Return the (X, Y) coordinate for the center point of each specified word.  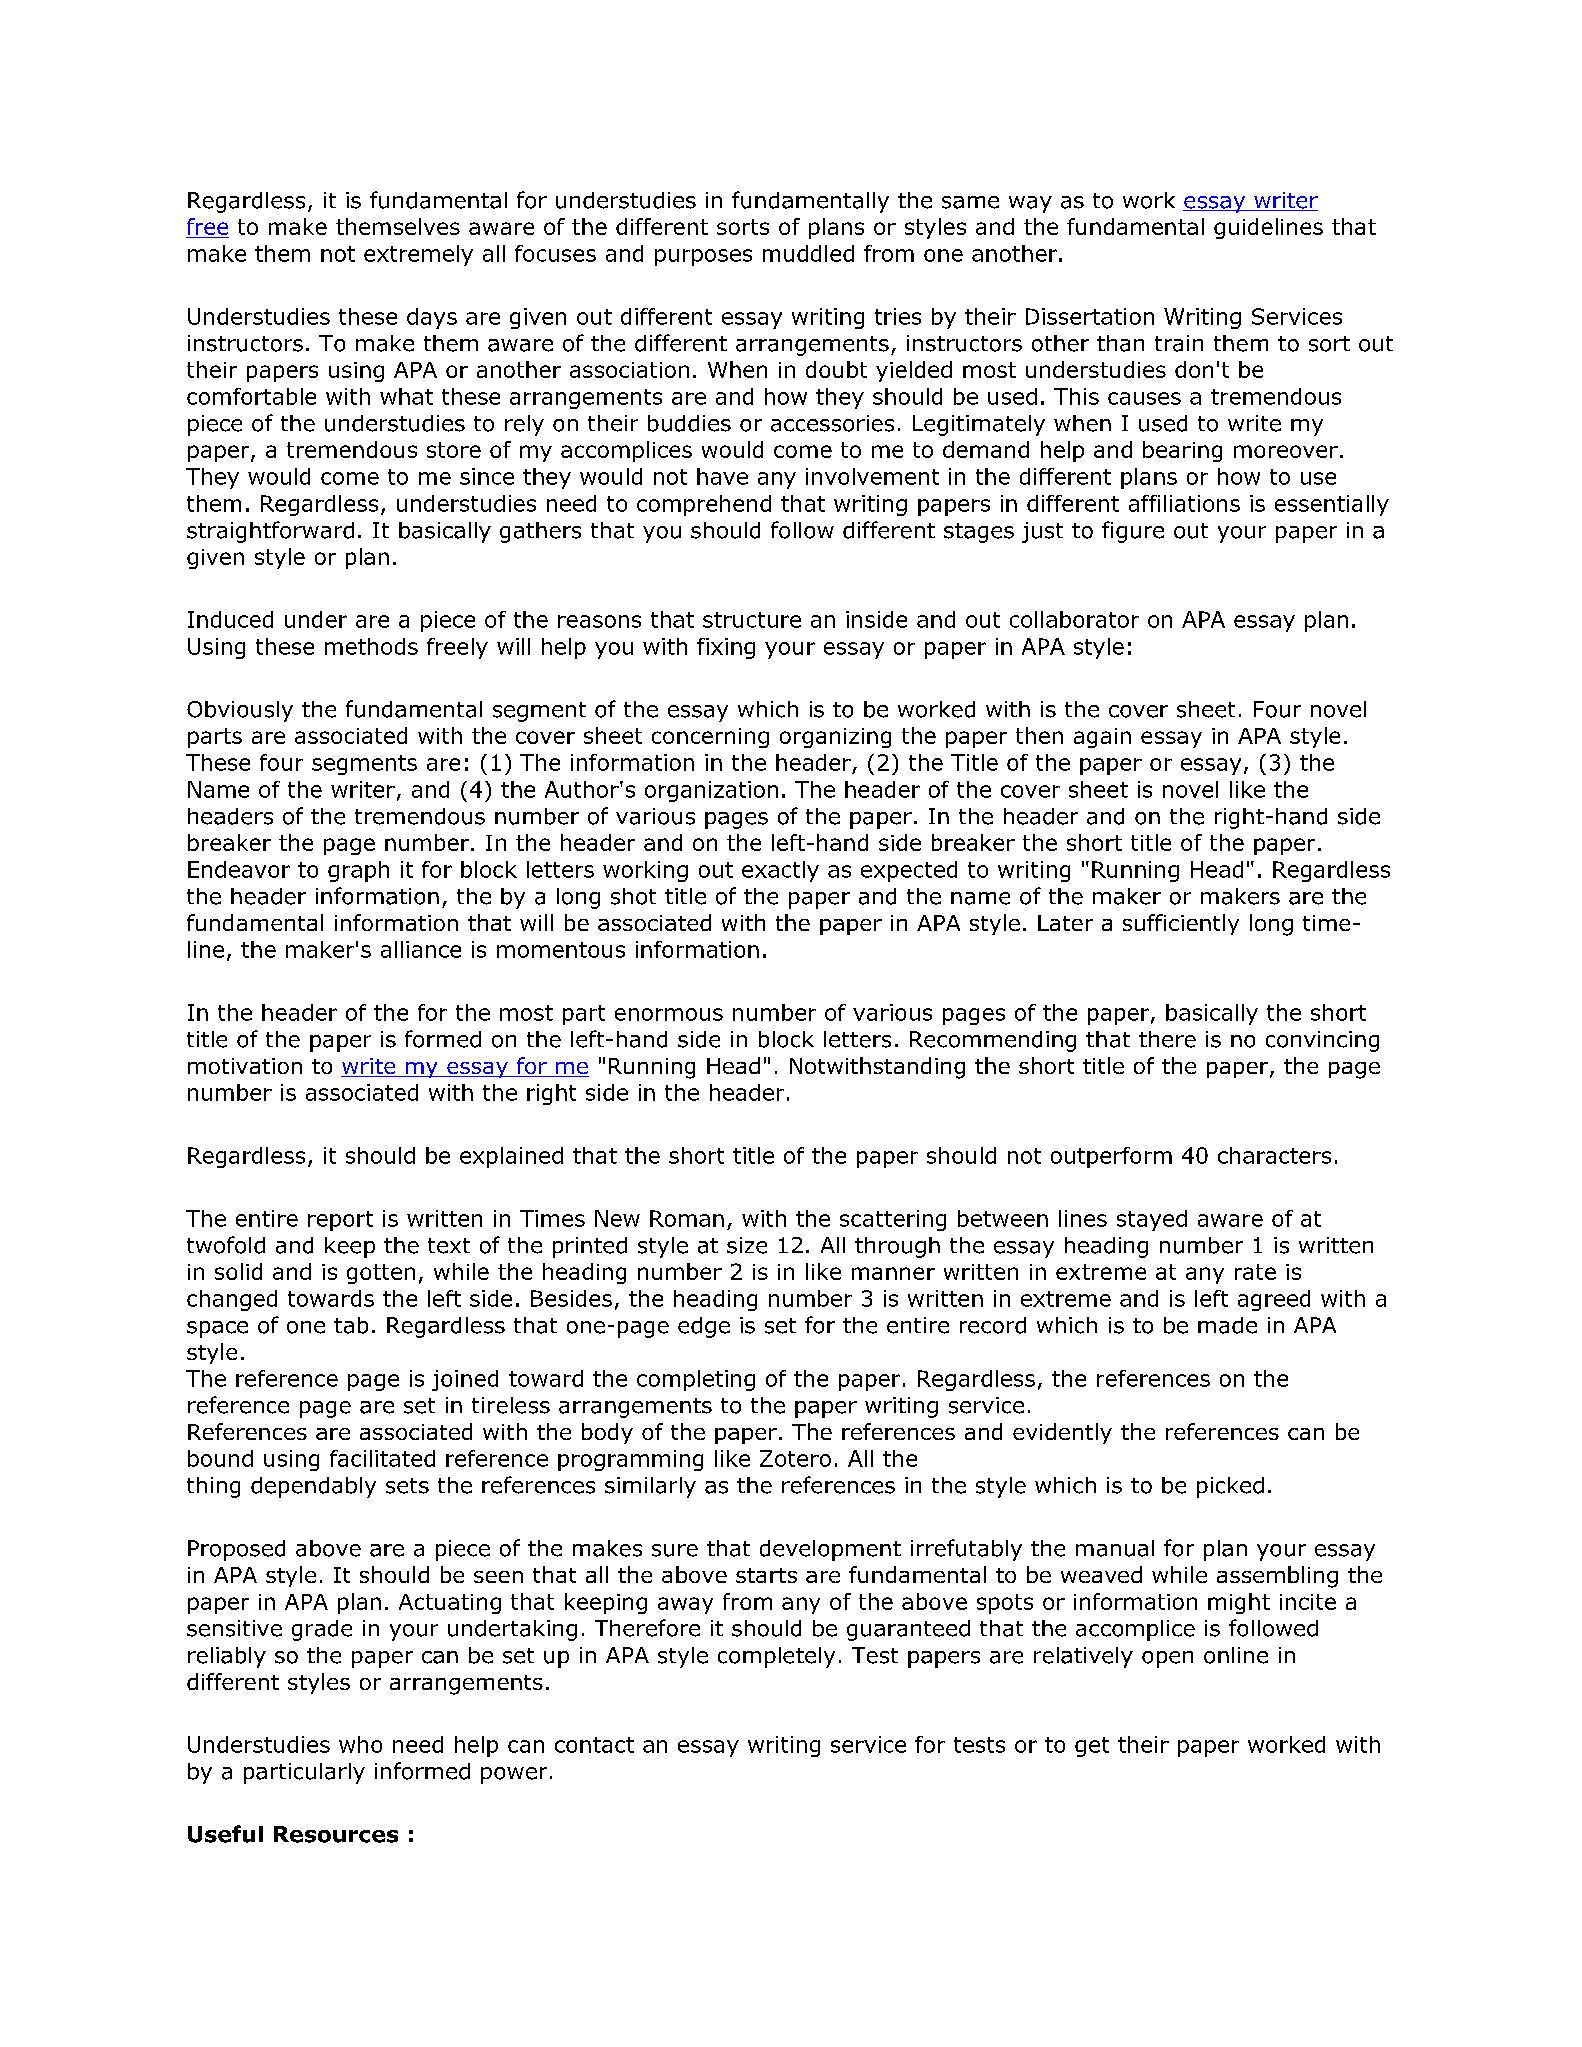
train (1179, 343)
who (360, 1744)
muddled (808, 253)
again (1102, 738)
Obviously (240, 711)
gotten (381, 1274)
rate (1255, 1272)
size (747, 1245)
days (432, 318)
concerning (710, 738)
